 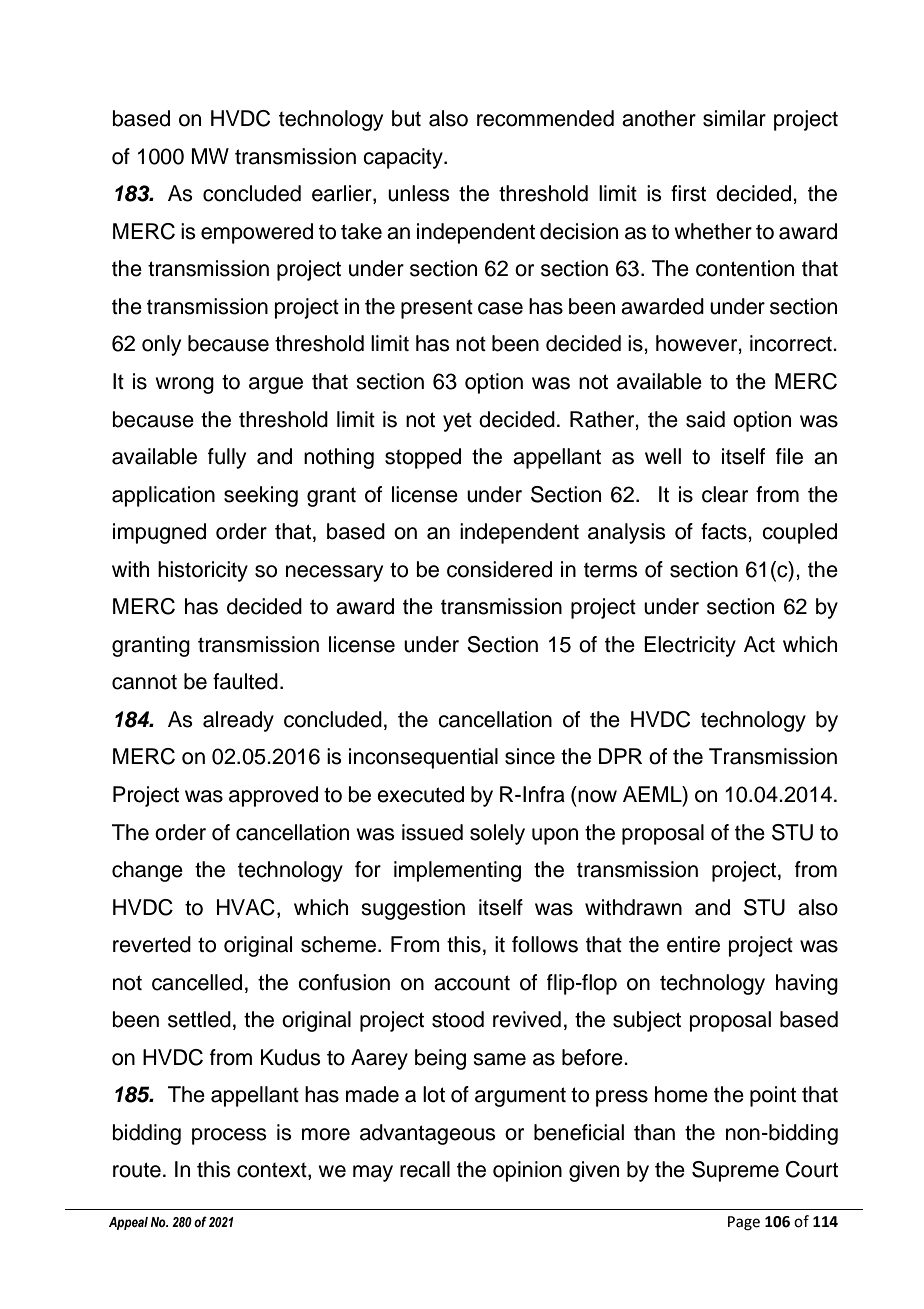 What do you see at coordinates (413, 909) in the screenshot?
I see `suggestion` at bounding box center [413, 909].
